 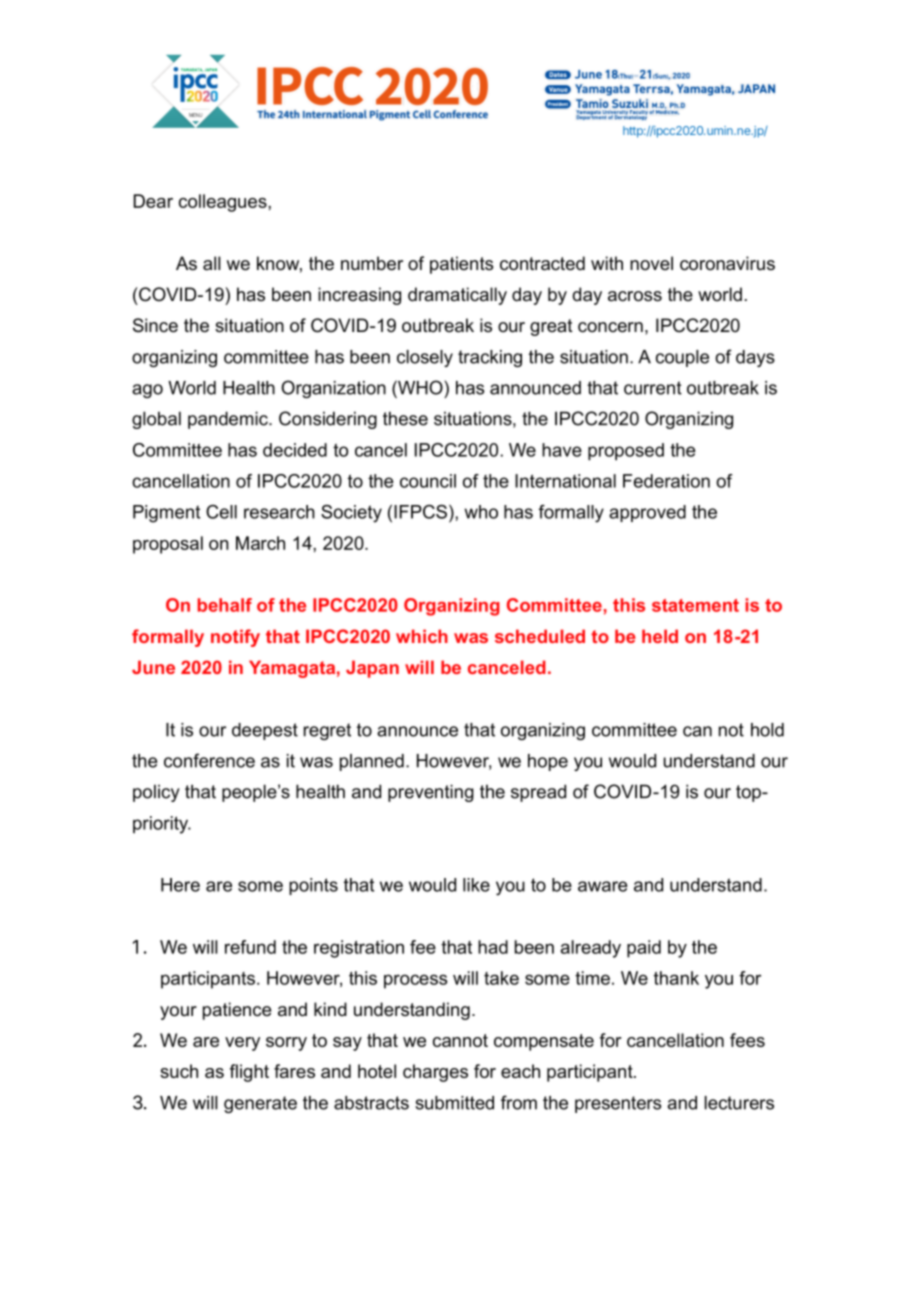 What do you see at coordinates (431, 793) in the image?
I see `preventing` at bounding box center [431, 793].
